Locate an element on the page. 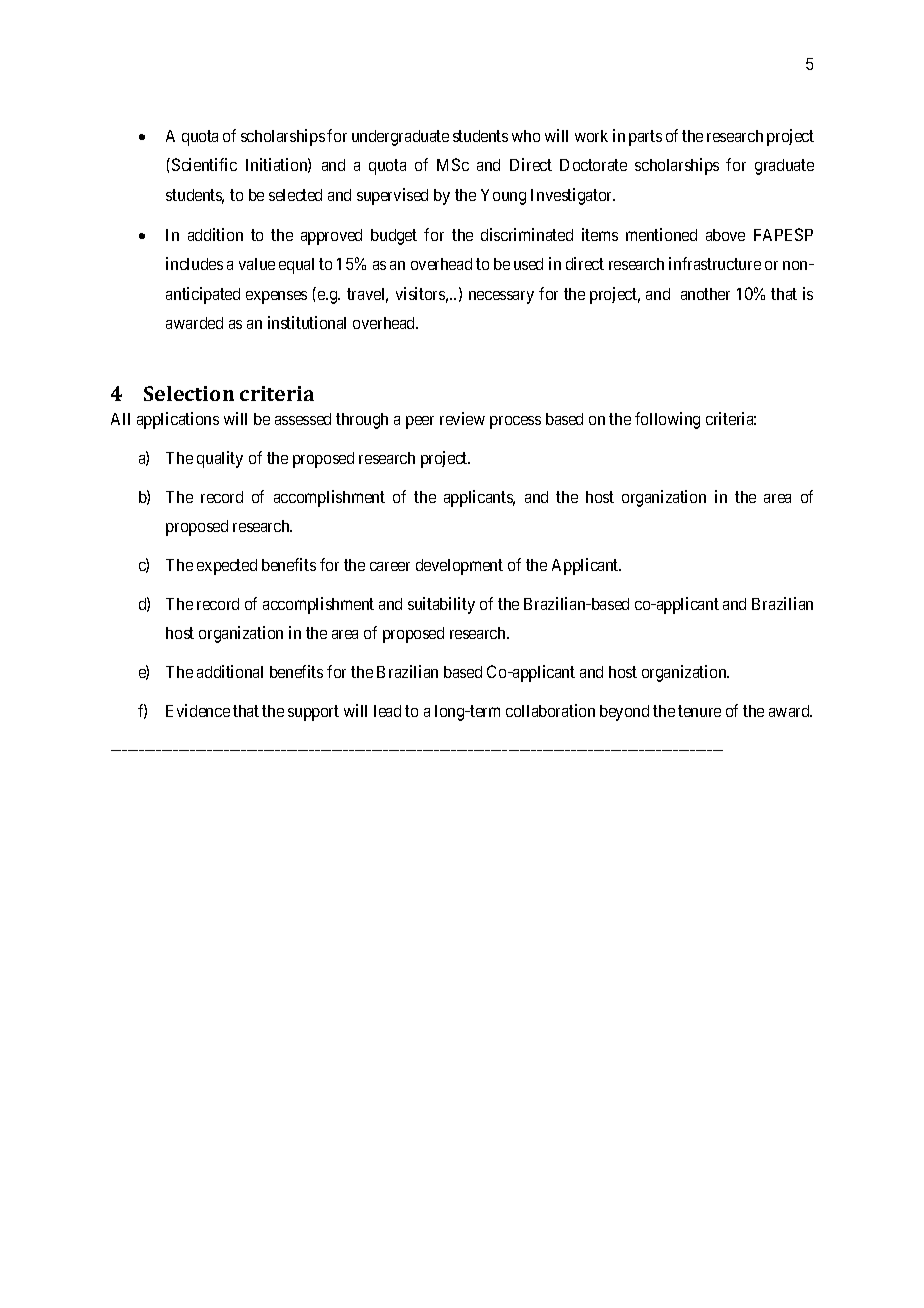  development is located at coordinates (459, 567).
